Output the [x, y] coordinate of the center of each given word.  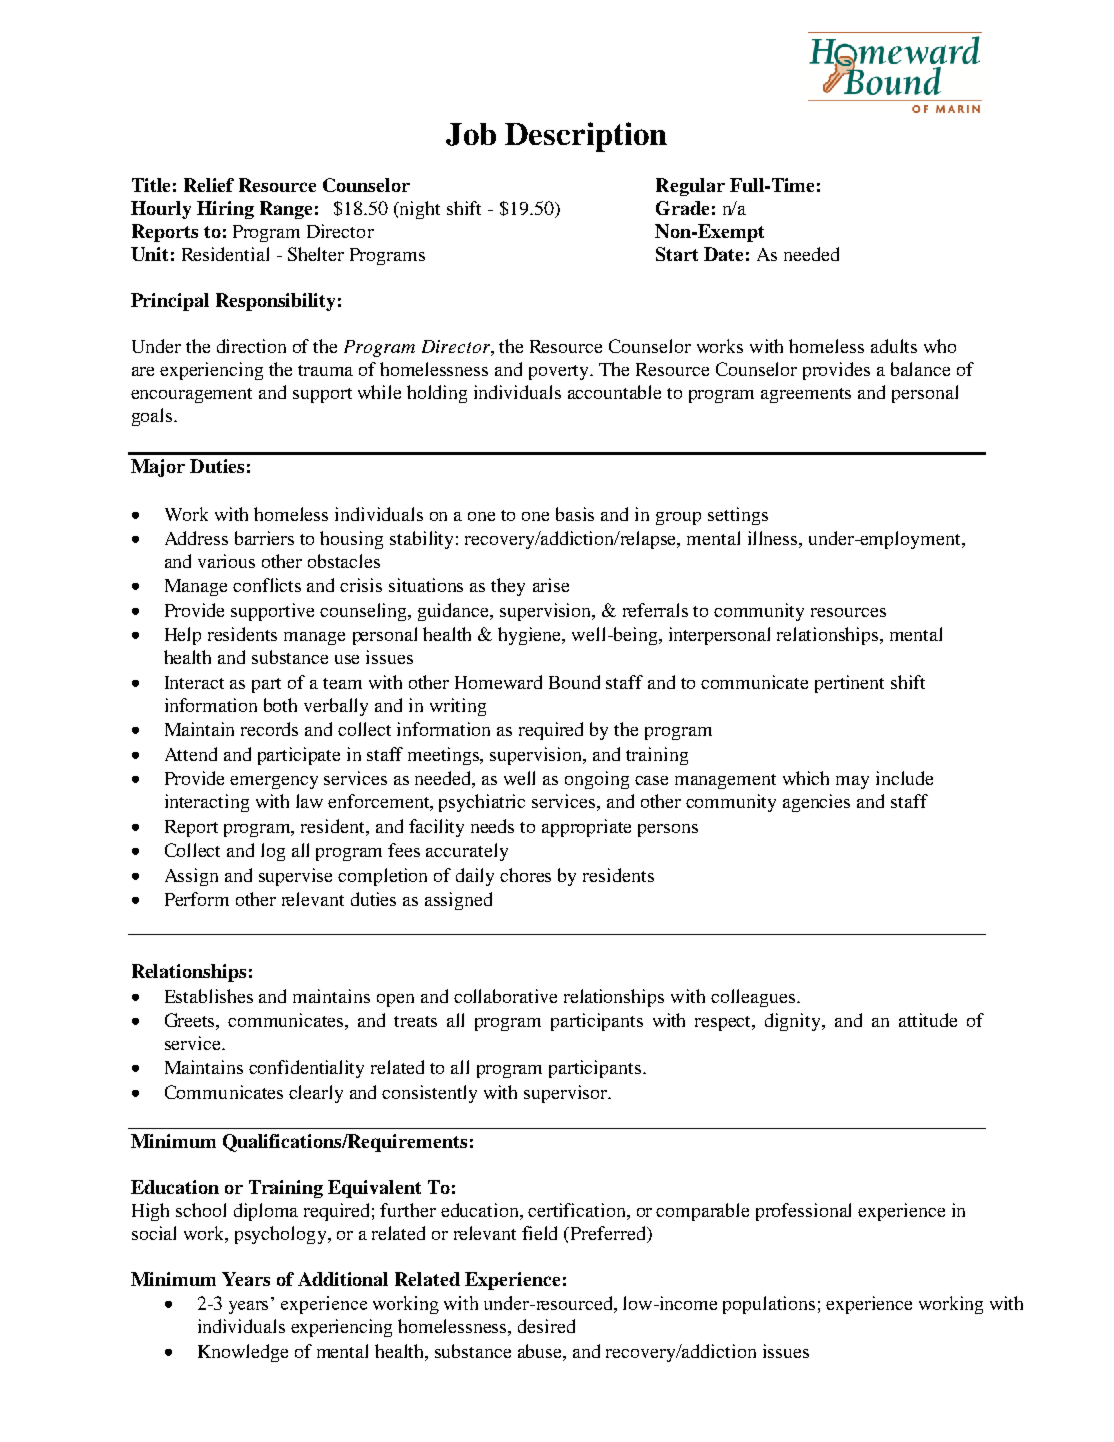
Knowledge [243, 1353]
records [269, 729]
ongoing [597, 780]
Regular [690, 187]
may [852, 782]
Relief [209, 185]
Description [586, 137]
